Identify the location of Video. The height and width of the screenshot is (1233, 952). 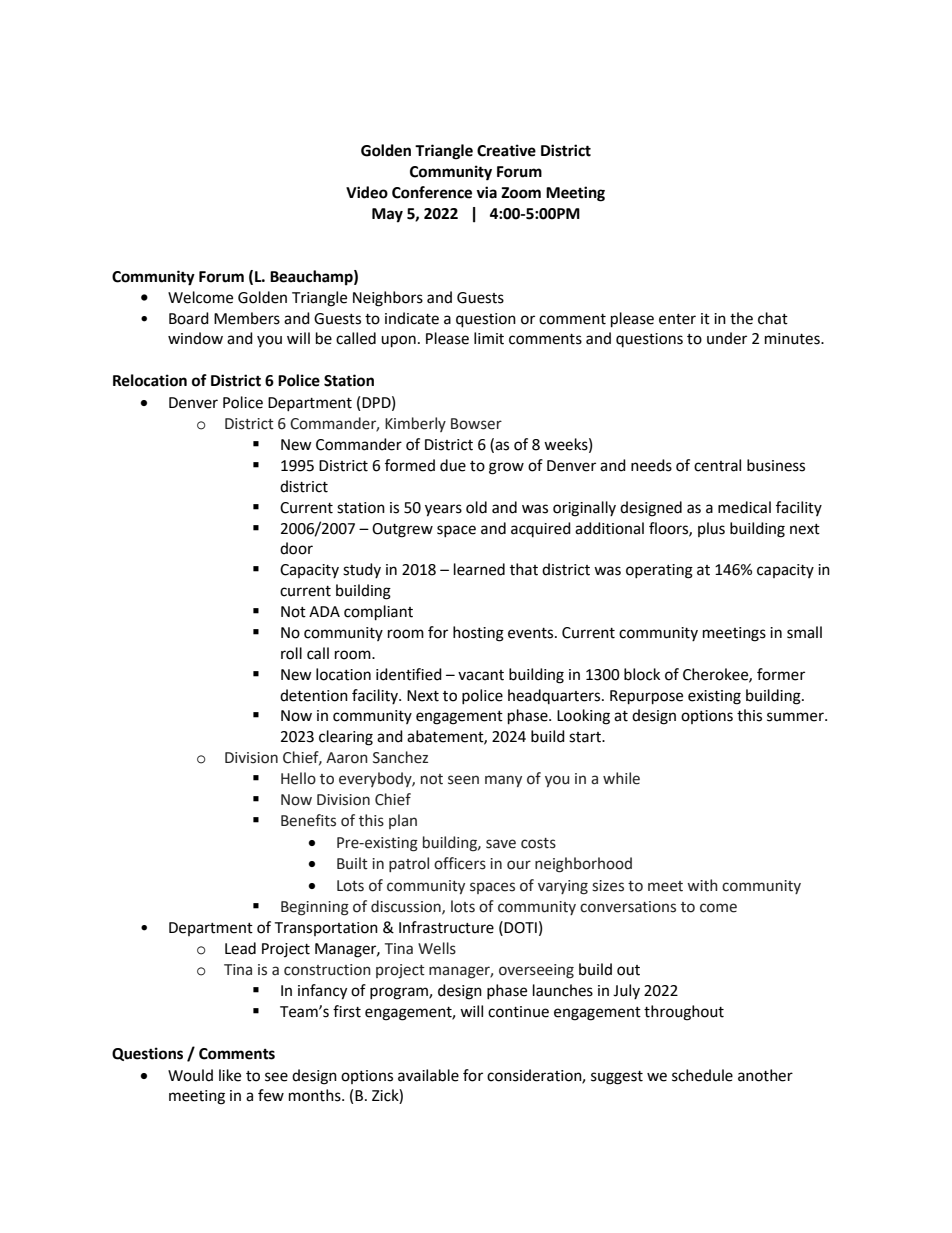
(367, 192).
